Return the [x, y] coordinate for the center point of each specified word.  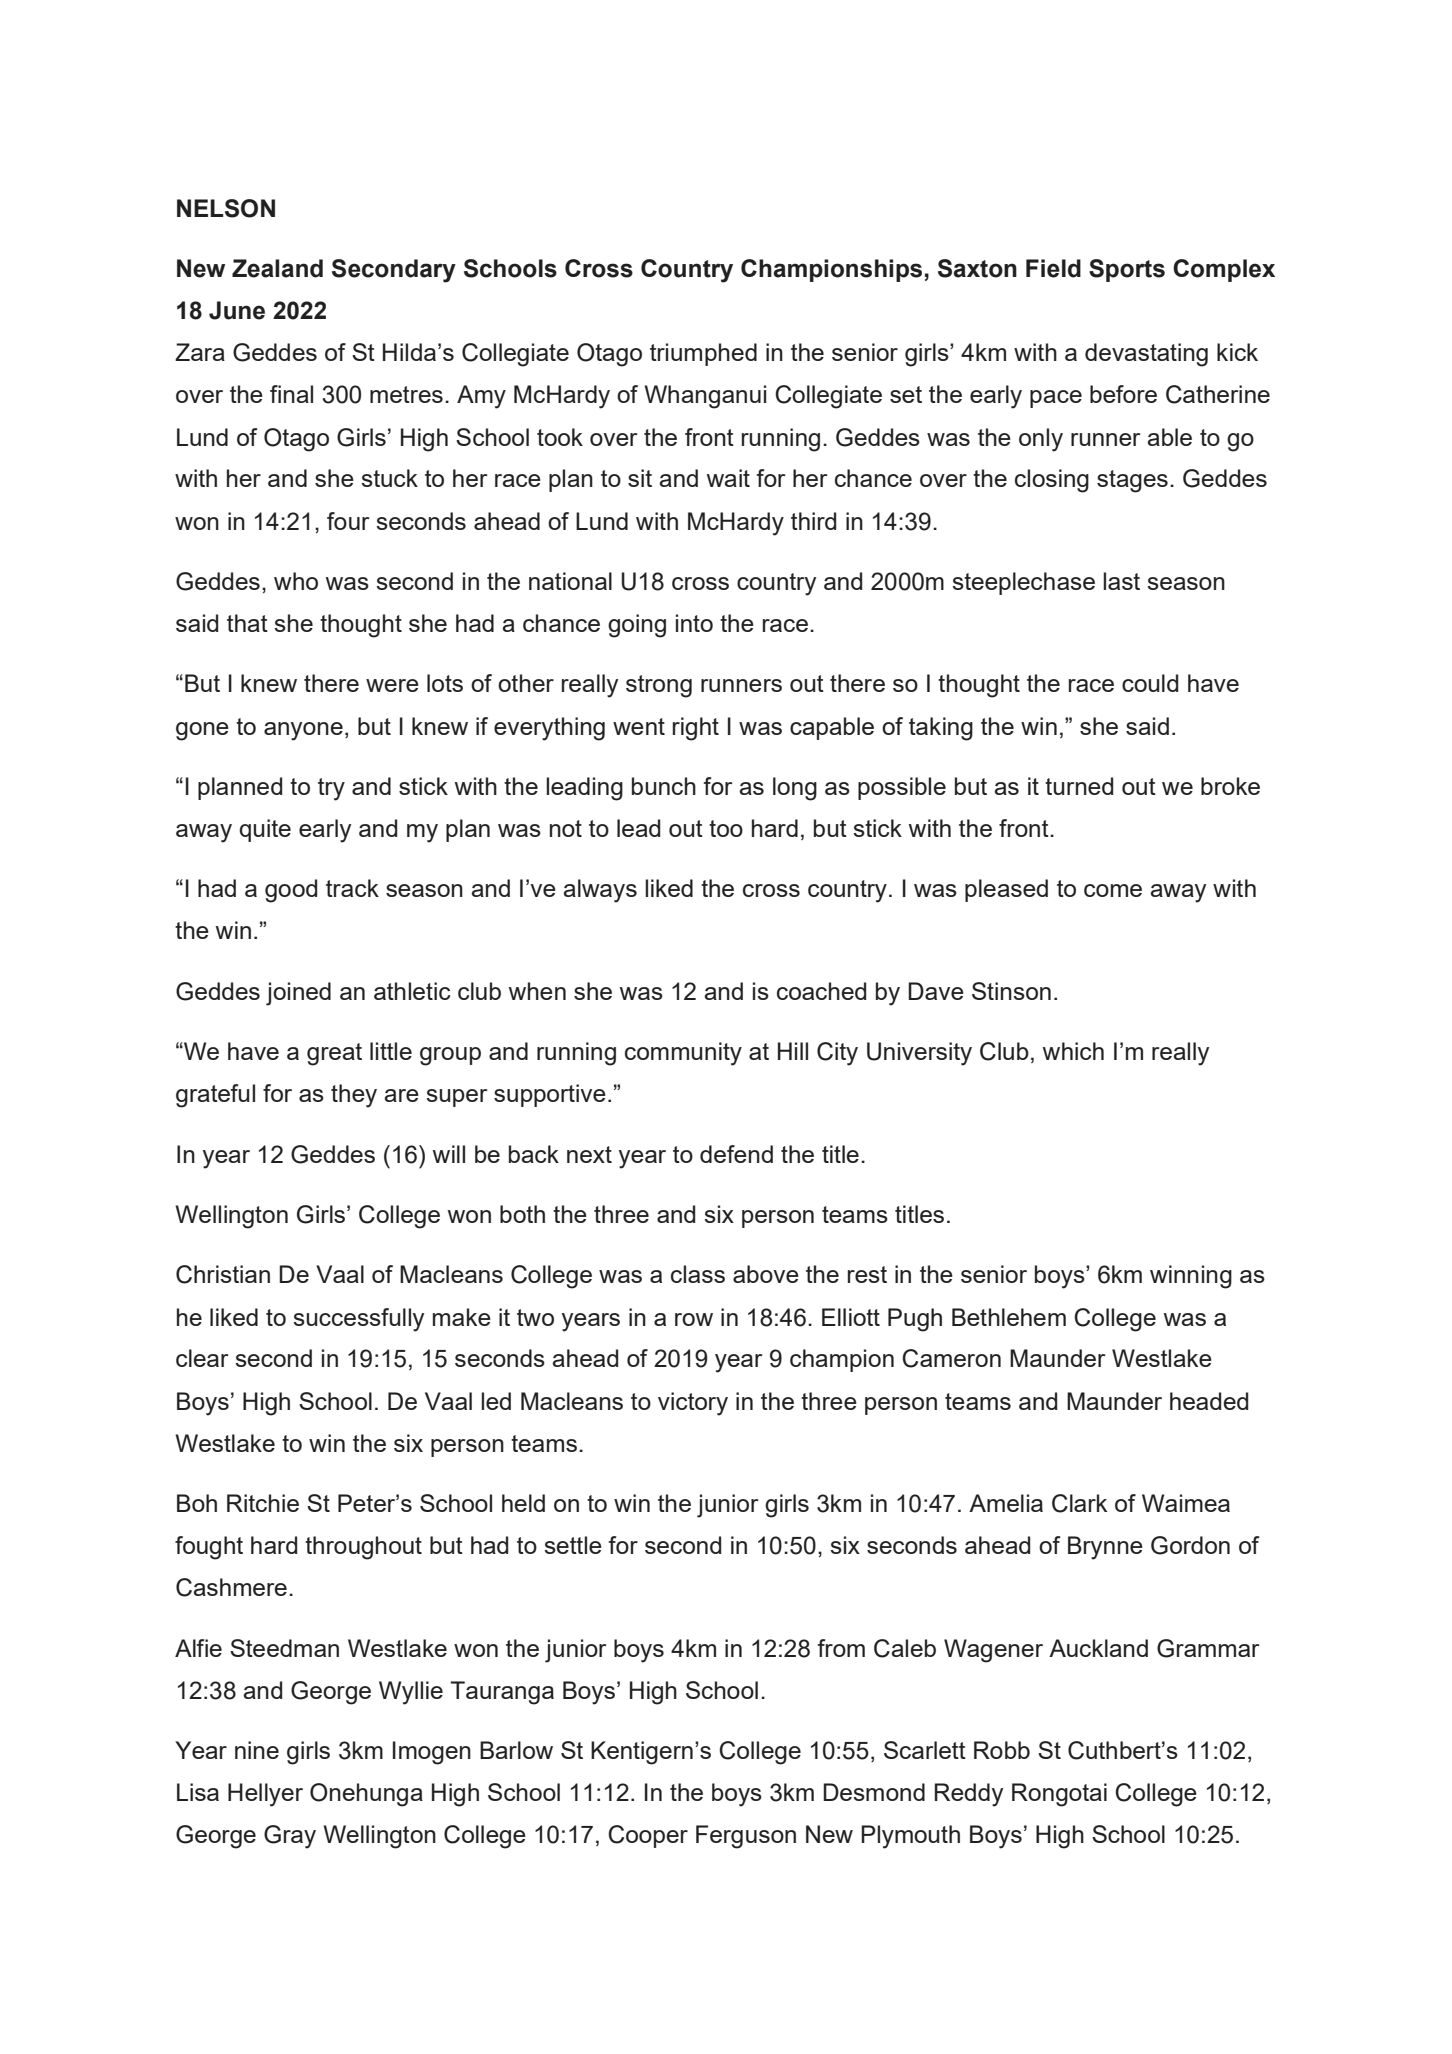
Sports [1127, 270]
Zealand [277, 268]
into [694, 623]
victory [693, 1404]
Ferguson [746, 1837]
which [1073, 1051]
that [247, 623]
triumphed [703, 354]
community [683, 1054]
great [334, 1054]
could [1150, 683]
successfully [358, 1320]
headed [1209, 1401]
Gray [290, 1837]
